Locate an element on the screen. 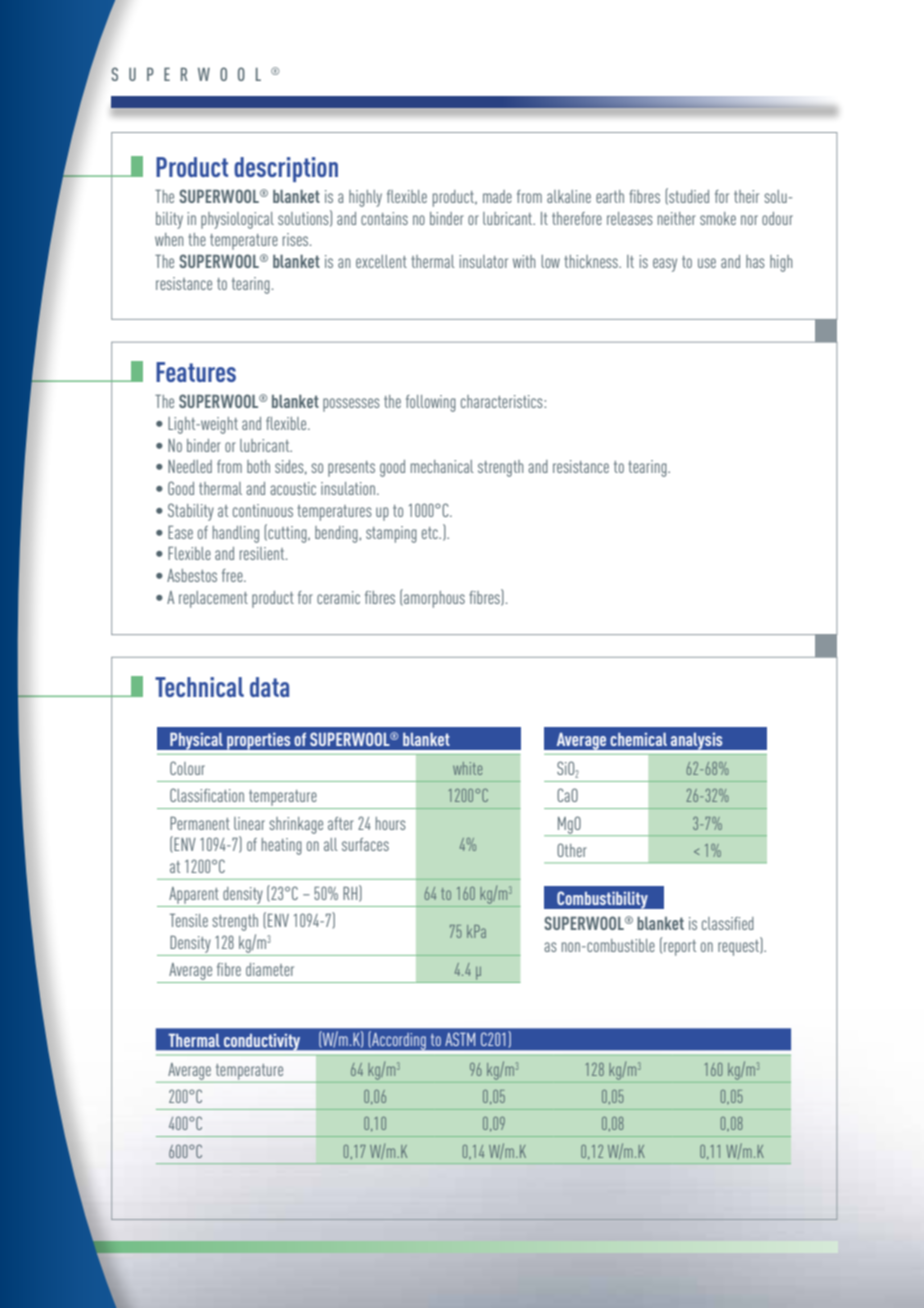 The height and width of the screenshot is (1308, 924). report is located at coordinates (680, 948).
